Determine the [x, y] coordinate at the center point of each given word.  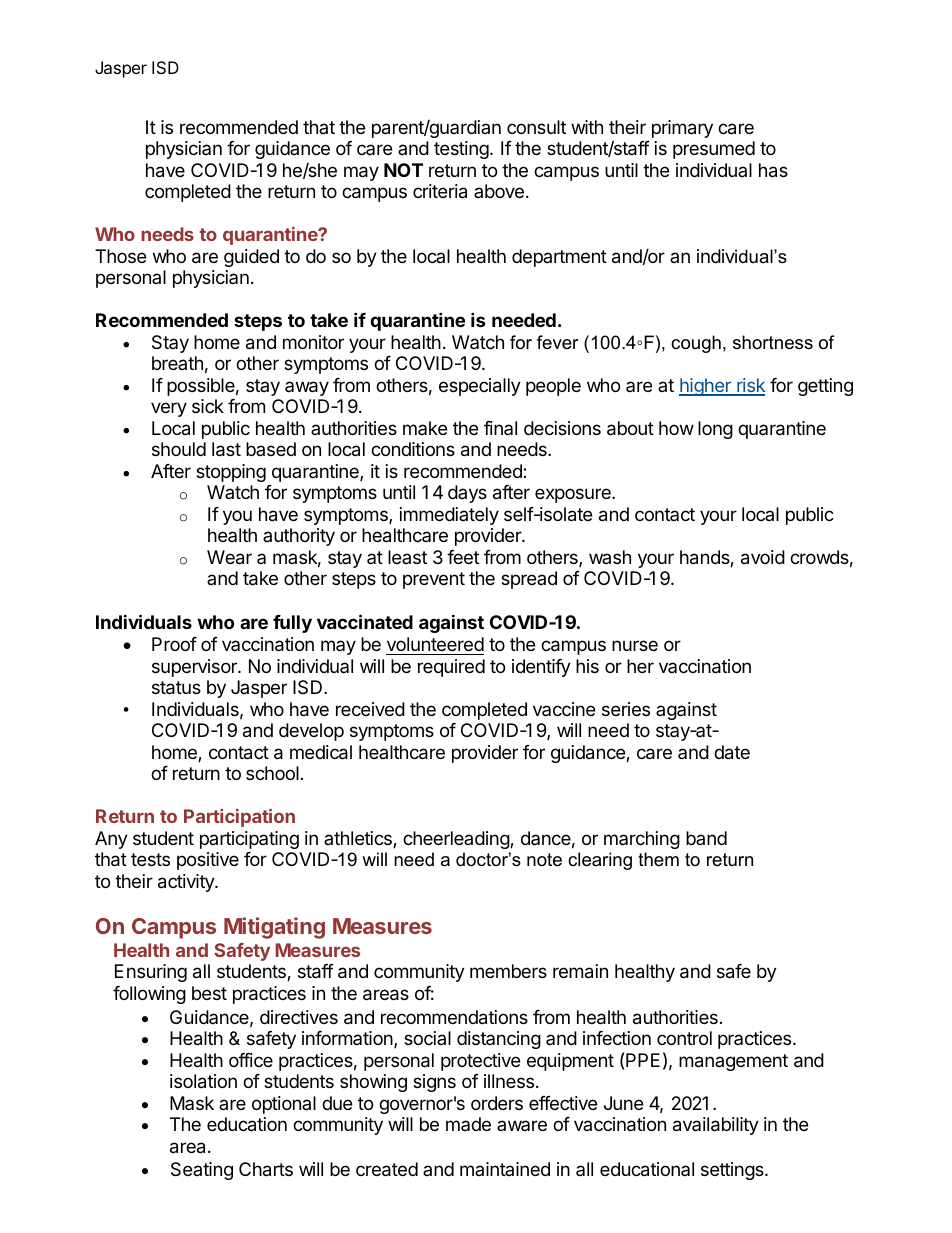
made [468, 1124]
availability [716, 1126]
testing [461, 150]
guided [251, 258]
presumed [714, 150]
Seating [202, 1171]
